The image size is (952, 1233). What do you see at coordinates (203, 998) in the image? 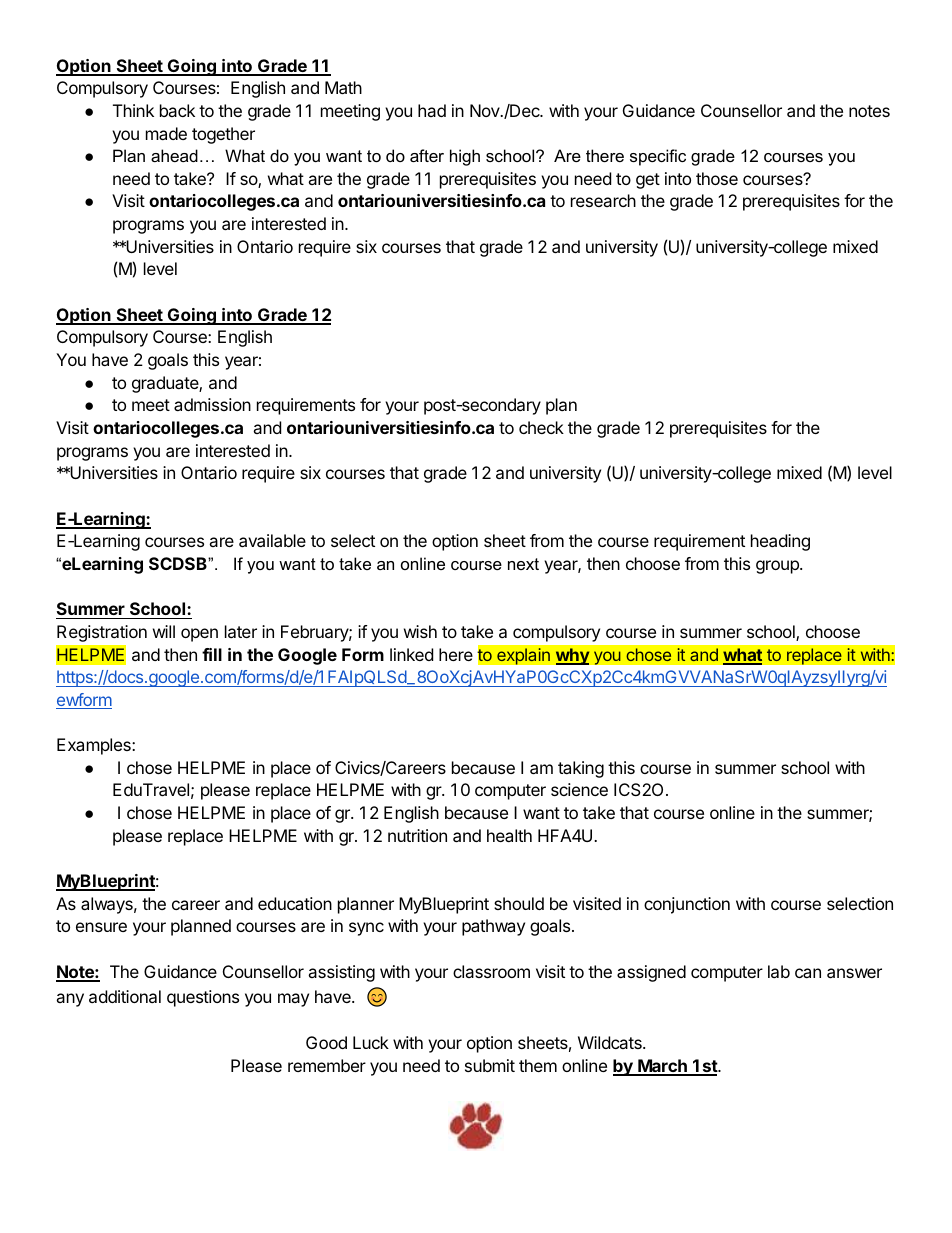
I see `questions` at bounding box center [203, 998].
